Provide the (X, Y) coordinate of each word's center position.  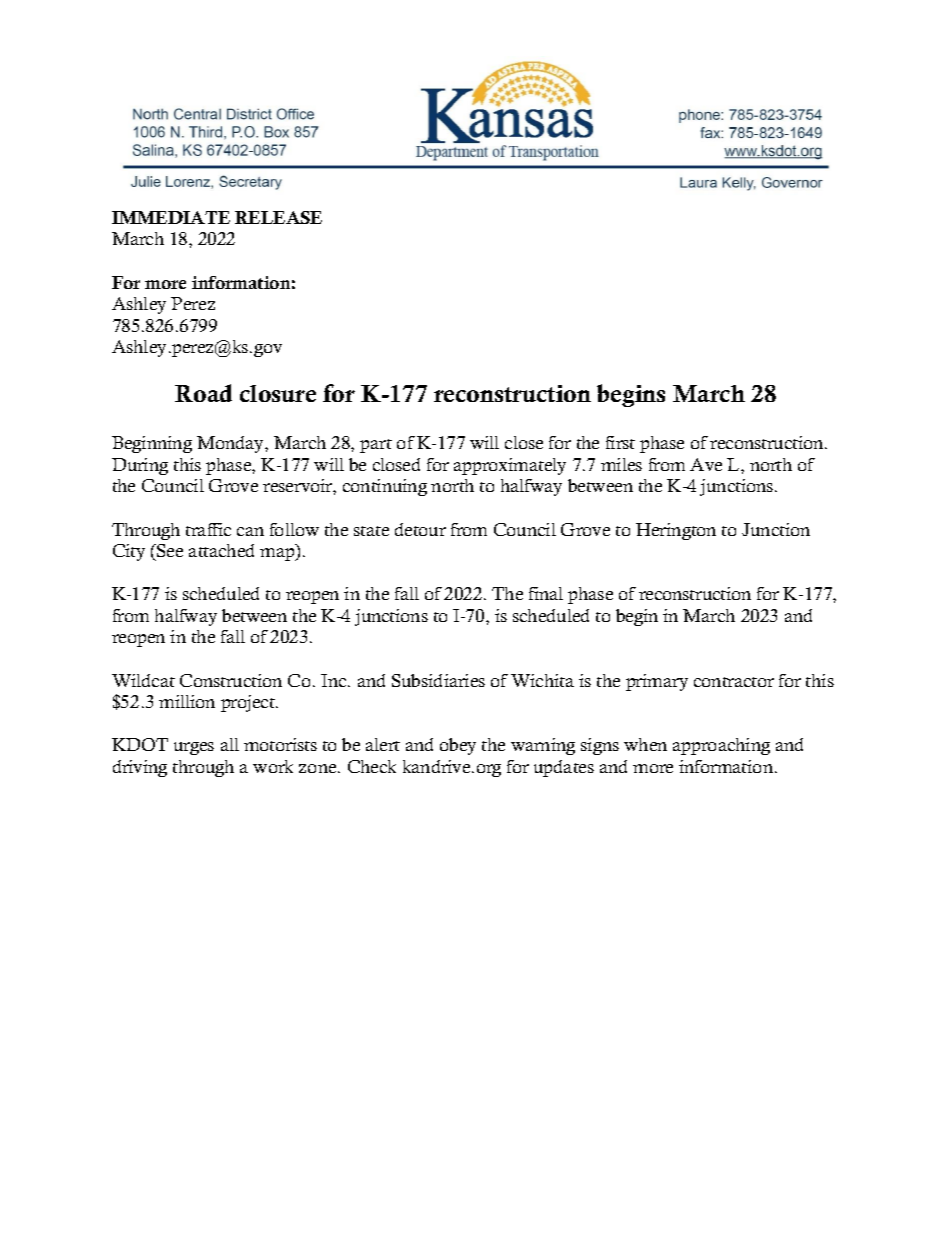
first (620, 442)
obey (458, 746)
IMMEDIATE (171, 217)
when (645, 744)
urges (194, 748)
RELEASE (278, 217)
